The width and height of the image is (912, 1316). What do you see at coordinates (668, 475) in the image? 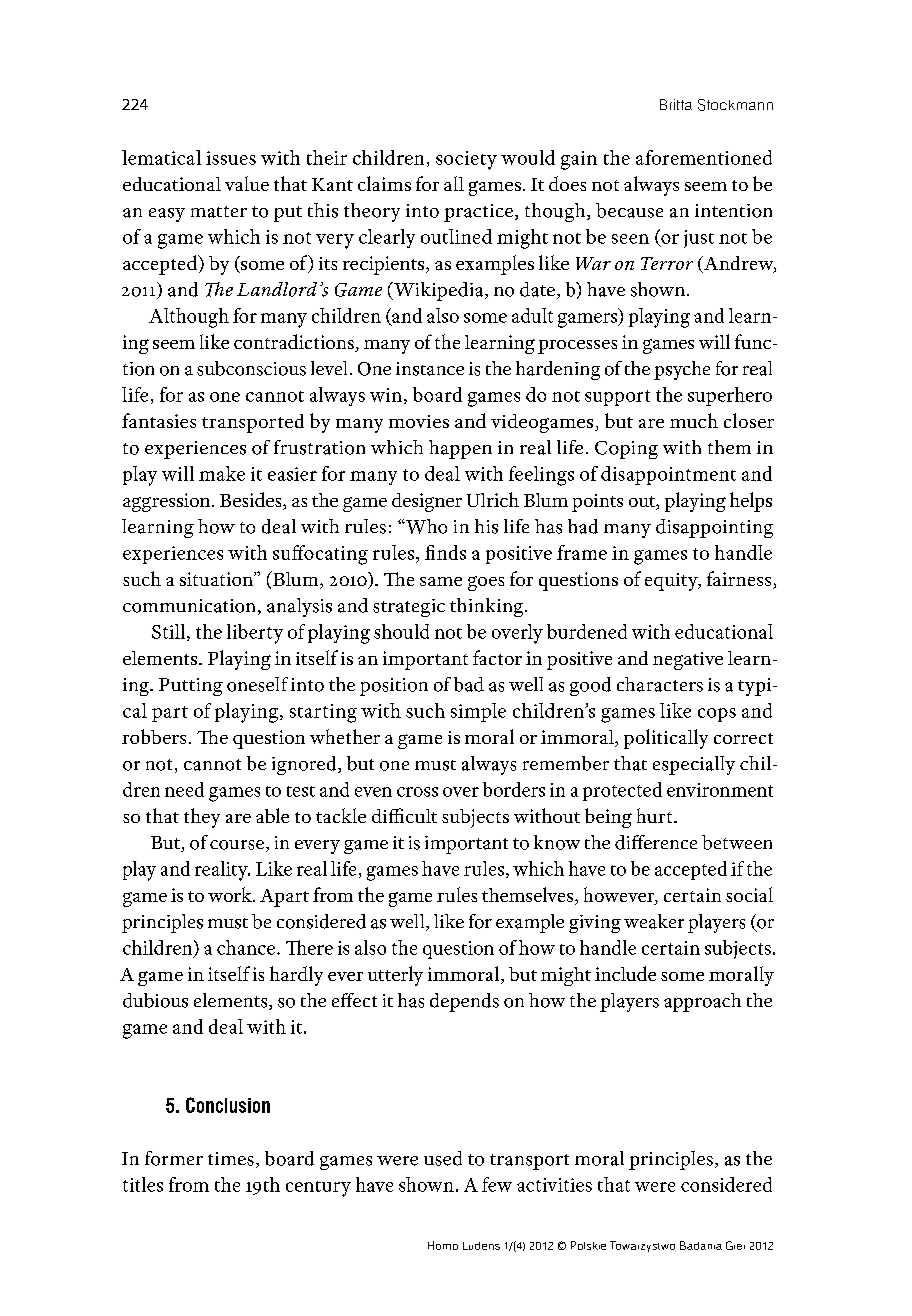
I see `disappointment` at bounding box center [668, 475].
